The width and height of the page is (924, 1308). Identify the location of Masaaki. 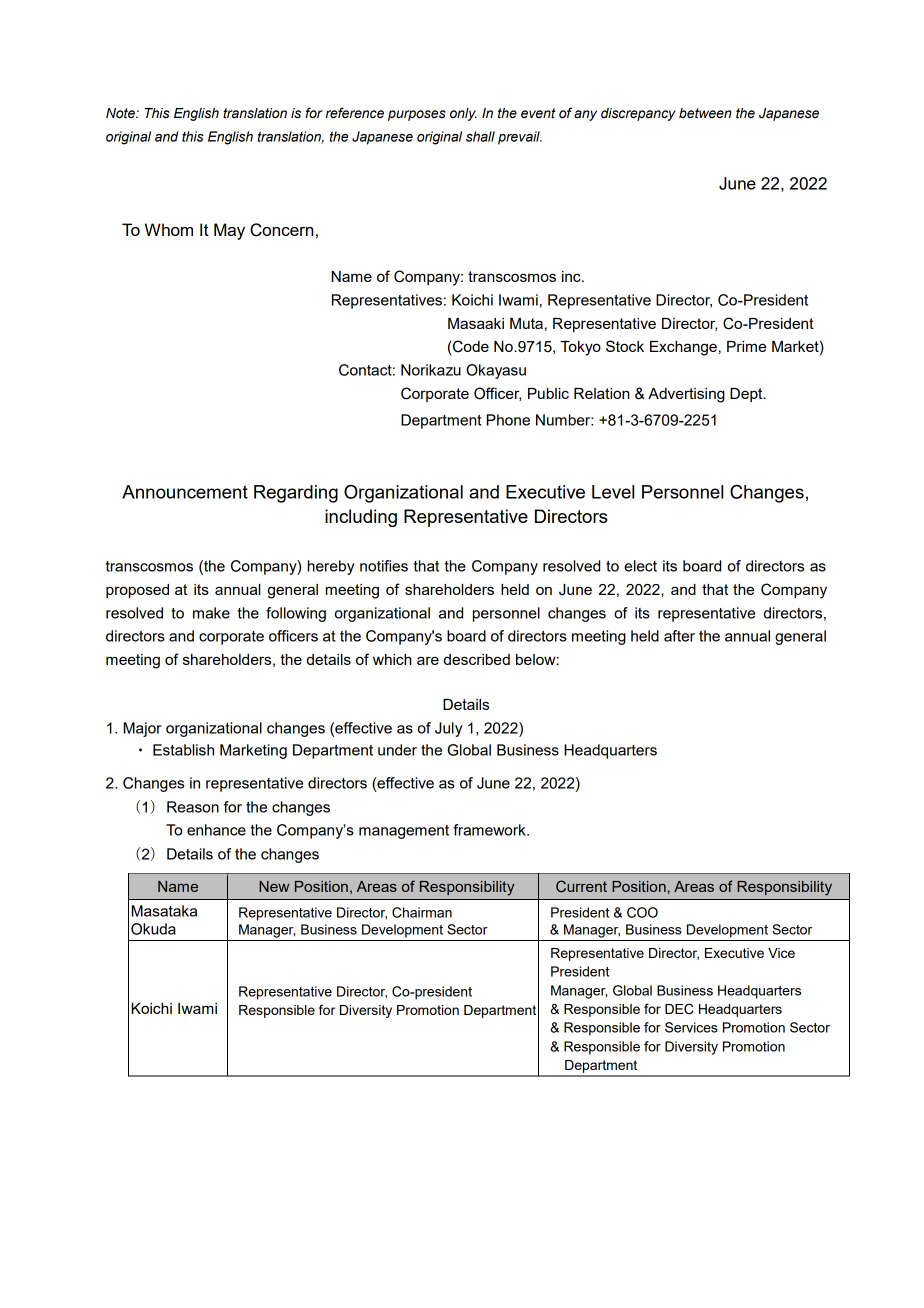
(476, 323).
